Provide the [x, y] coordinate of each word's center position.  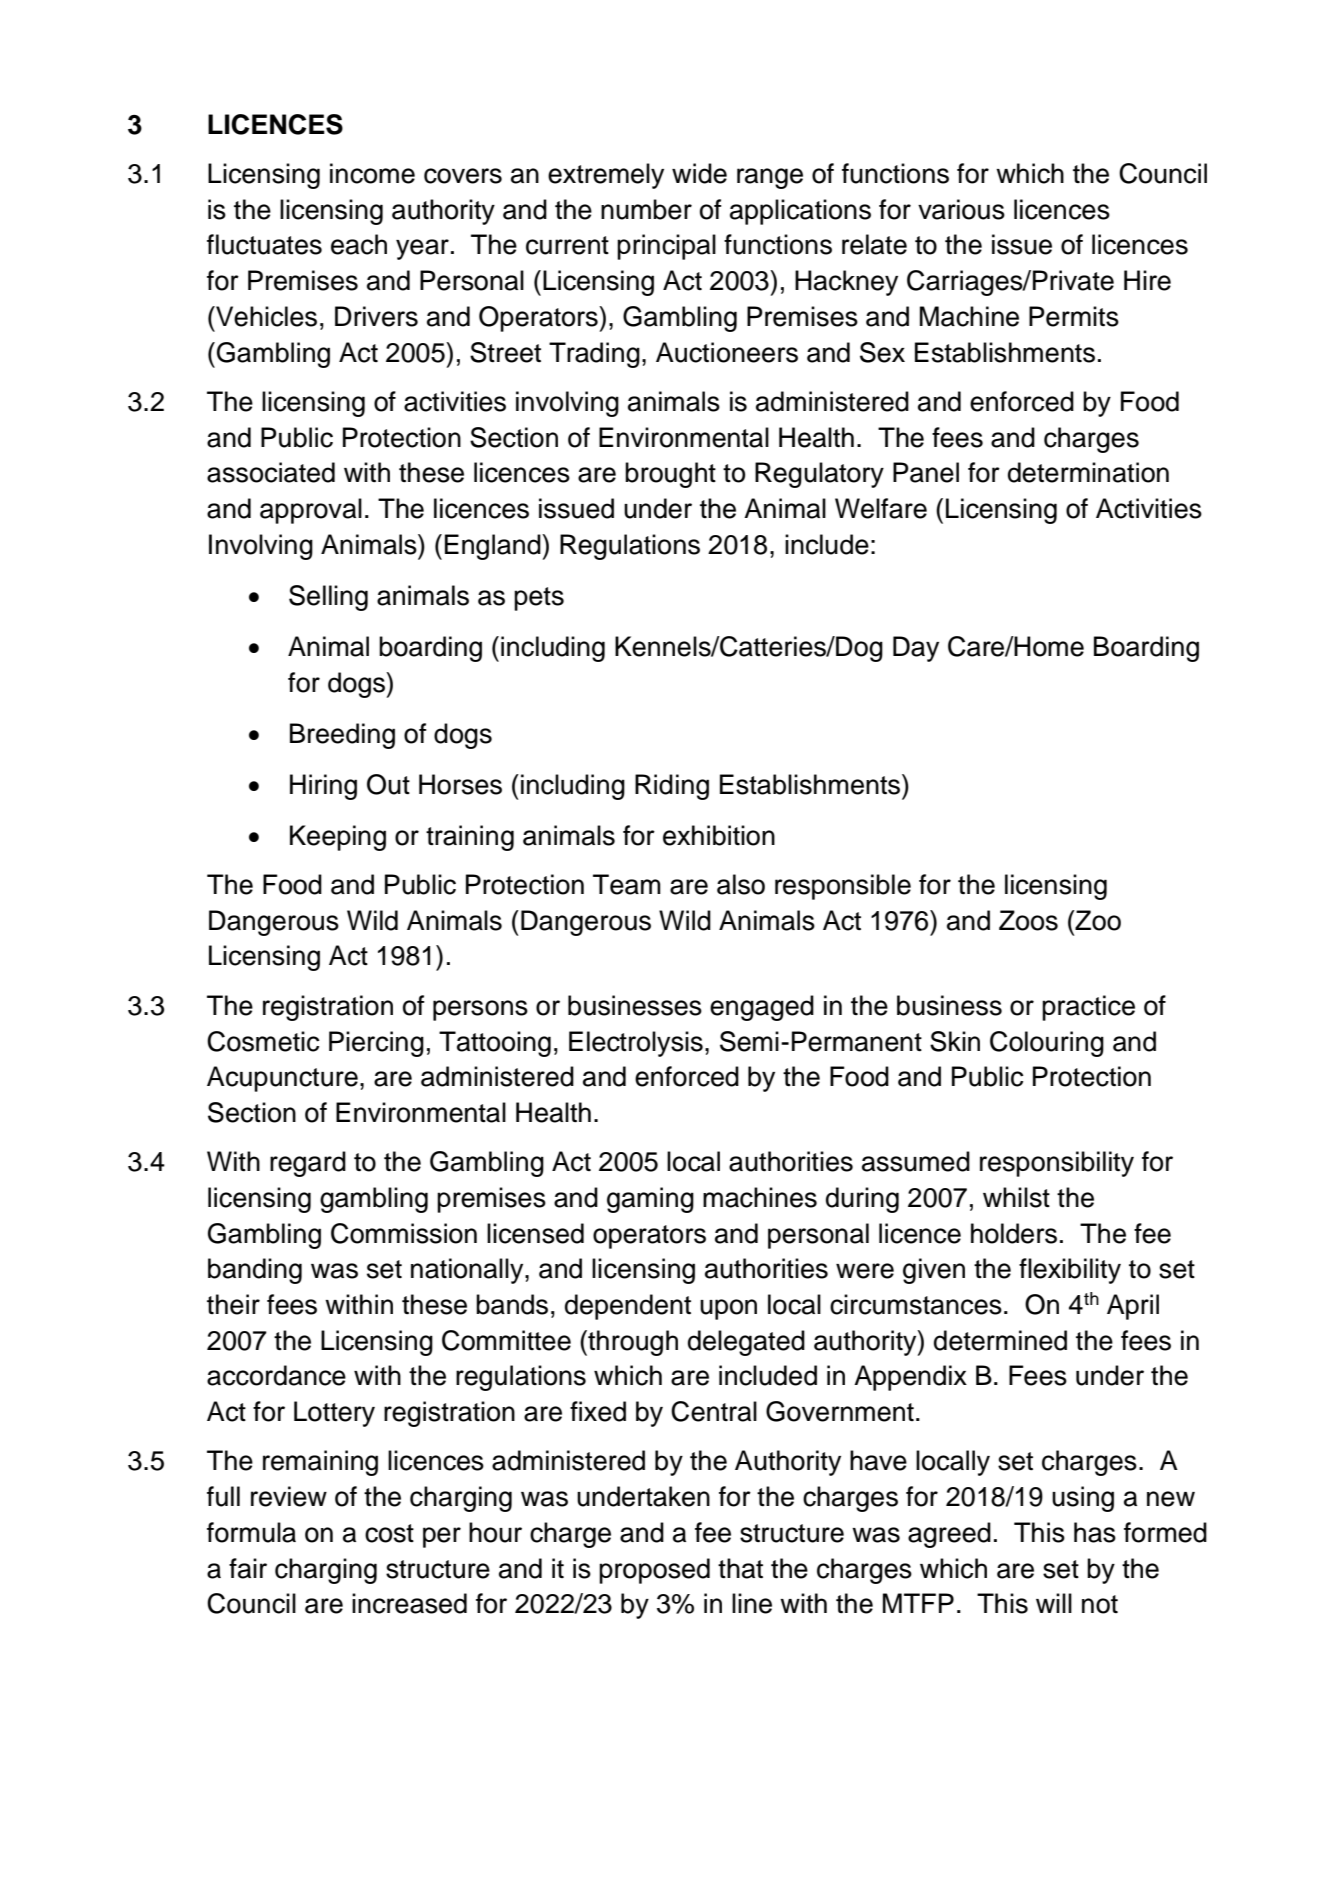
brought [670, 475]
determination [1088, 472]
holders [1014, 1233]
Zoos [1028, 920]
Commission [404, 1233]
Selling [328, 598]
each [359, 244]
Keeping [338, 838]
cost [389, 1533]
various [961, 209]
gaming [650, 1200]
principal [666, 247]
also [741, 884]
